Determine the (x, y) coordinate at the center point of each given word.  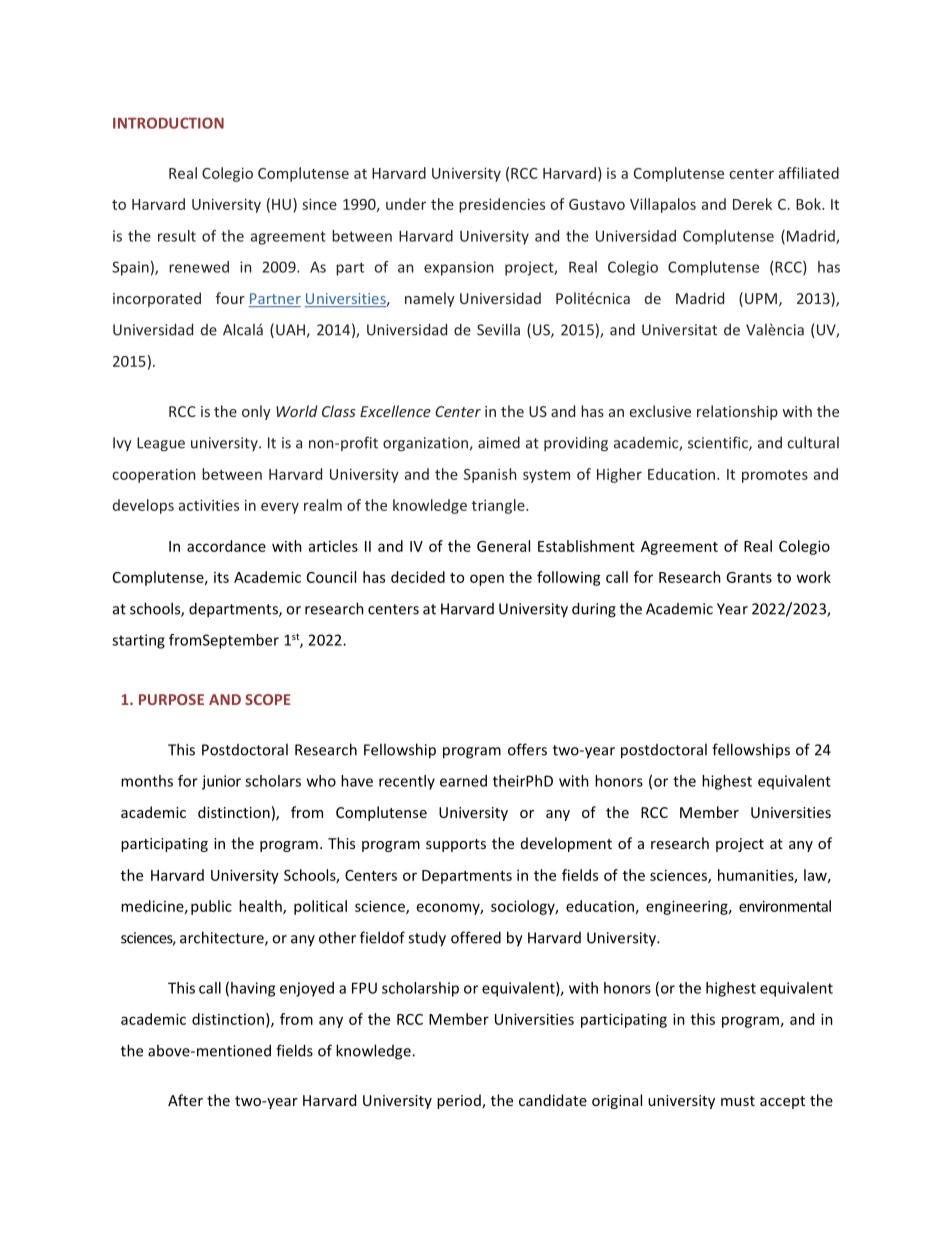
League (161, 444)
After (185, 1100)
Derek (752, 204)
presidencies (502, 205)
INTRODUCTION (168, 123)
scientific (719, 443)
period (460, 1101)
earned (463, 781)
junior (221, 782)
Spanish (490, 475)
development (566, 844)
